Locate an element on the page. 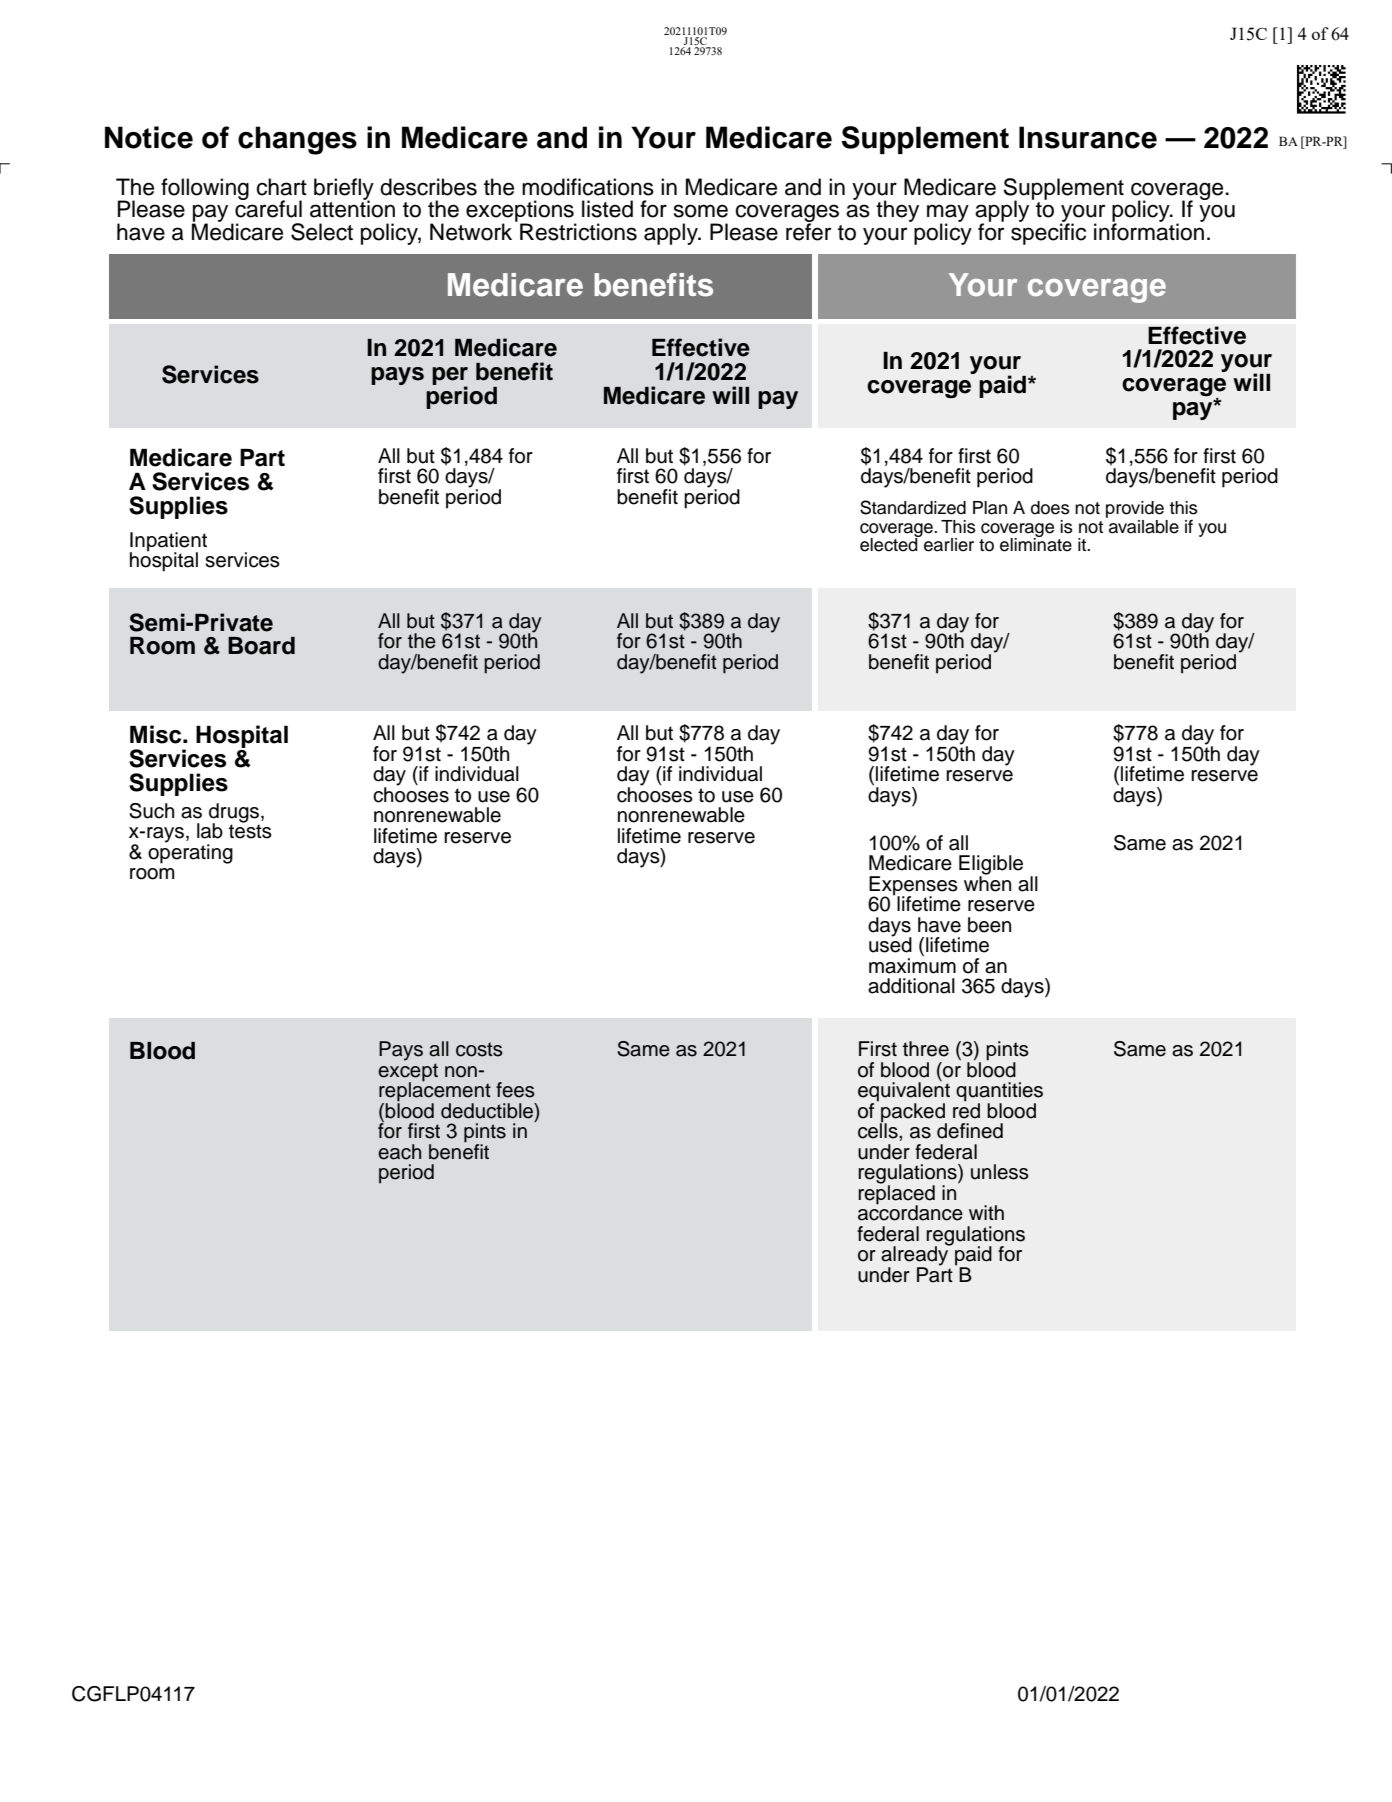  Expenses is located at coordinates (913, 887).
